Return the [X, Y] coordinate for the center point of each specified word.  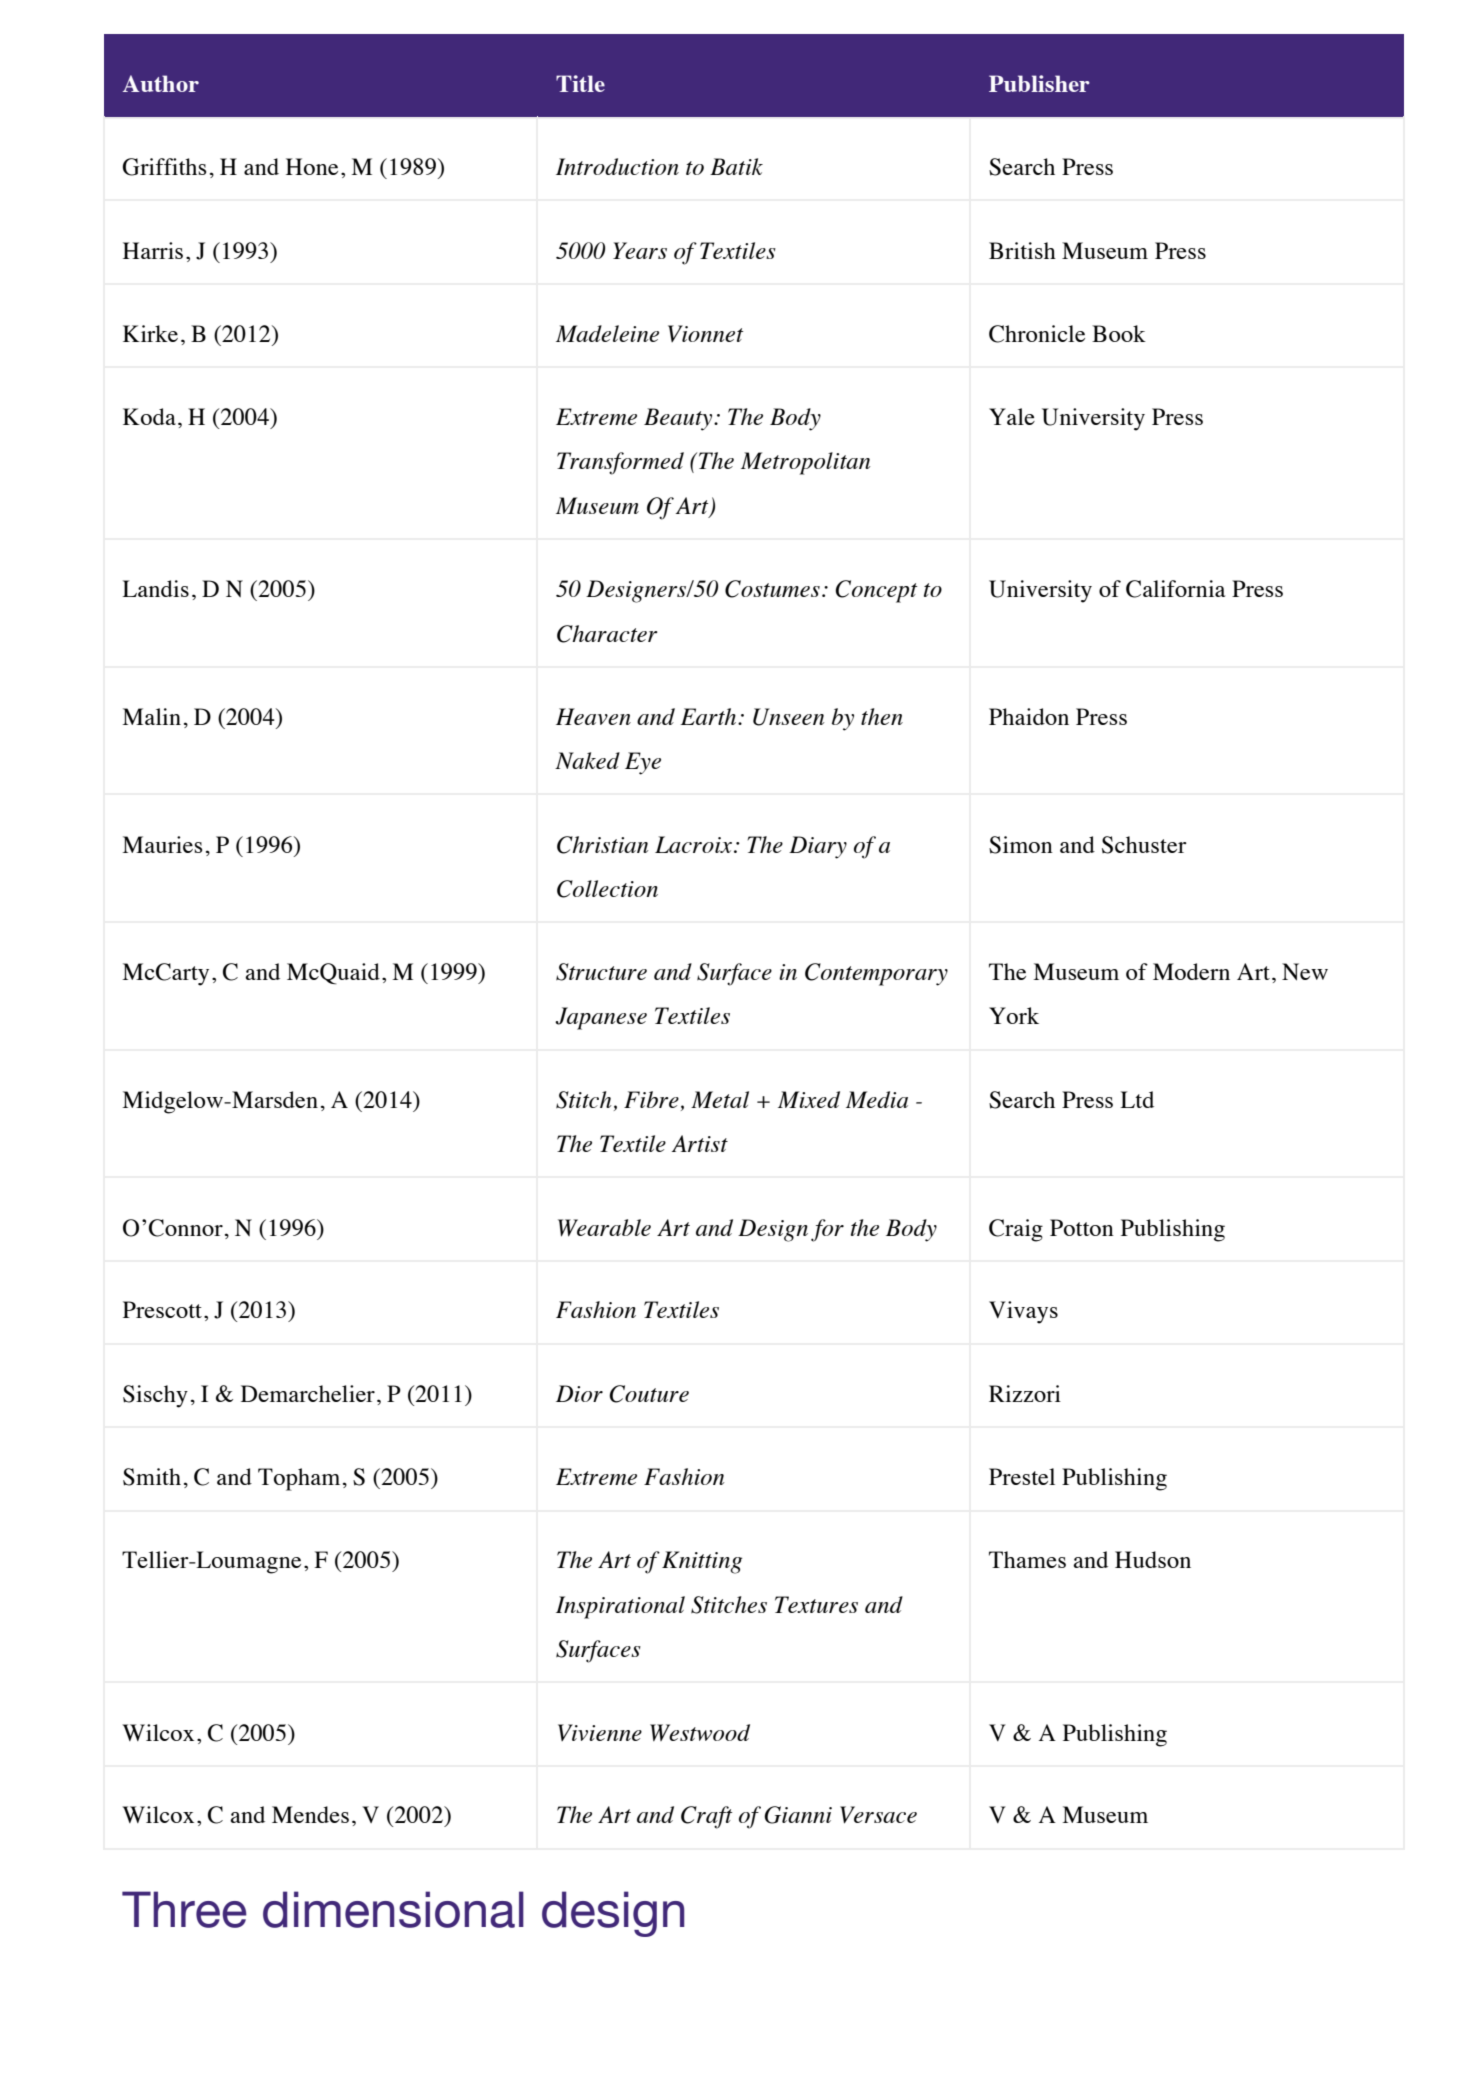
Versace [878, 1815]
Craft [707, 1817]
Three [184, 1909]
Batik [736, 166]
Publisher [1039, 83]
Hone [312, 166]
